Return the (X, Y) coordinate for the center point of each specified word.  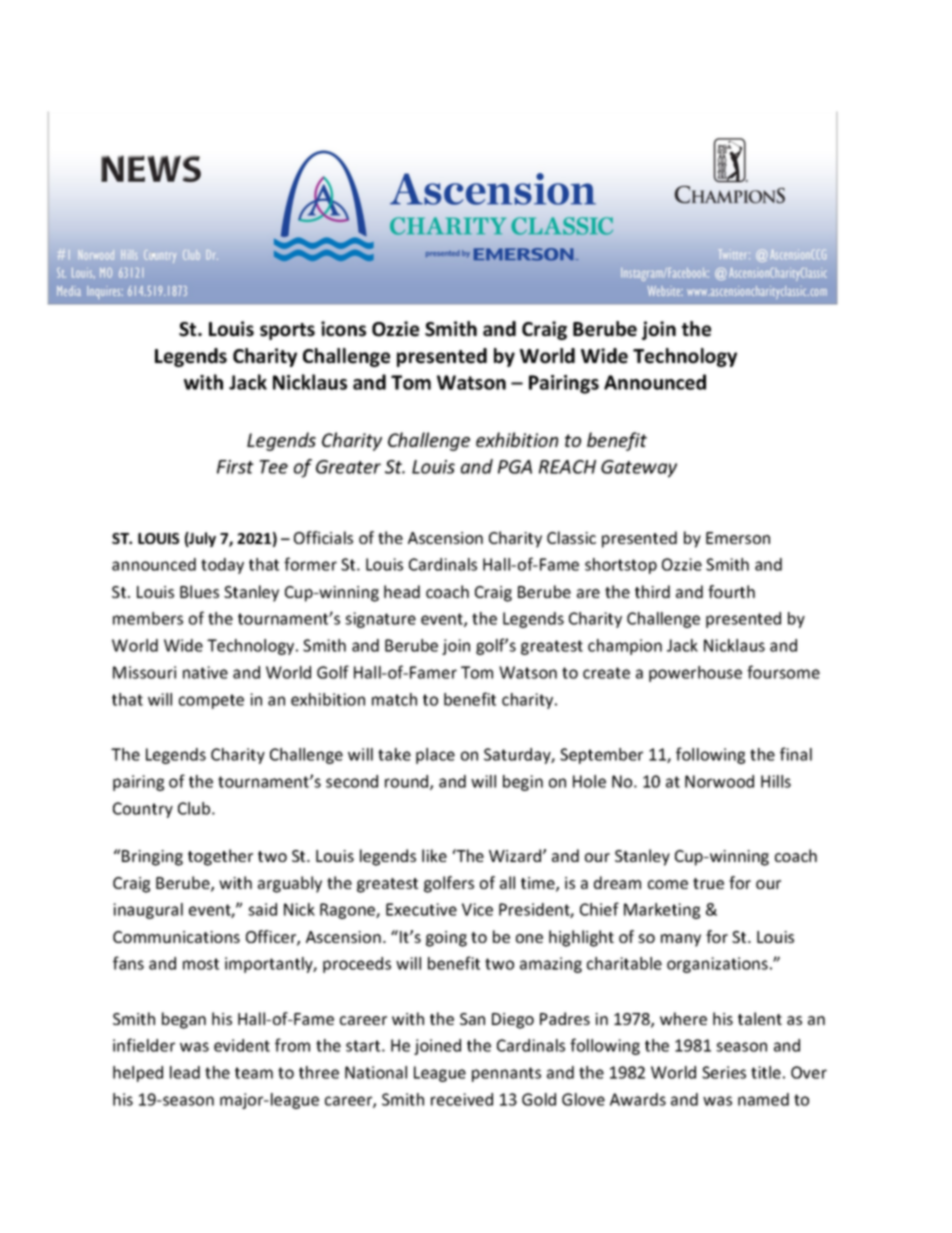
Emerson (738, 538)
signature (380, 620)
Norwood (719, 781)
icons (343, 329)
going (446, 939)
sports (287, 331)
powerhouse (695, 674)
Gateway (639, 469)
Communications (176, 937)
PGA (515, 467)
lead (185, 1072)
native (205, 672)
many (681, 940)
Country (143, 810)
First (235, 467)
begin (523, 783)
